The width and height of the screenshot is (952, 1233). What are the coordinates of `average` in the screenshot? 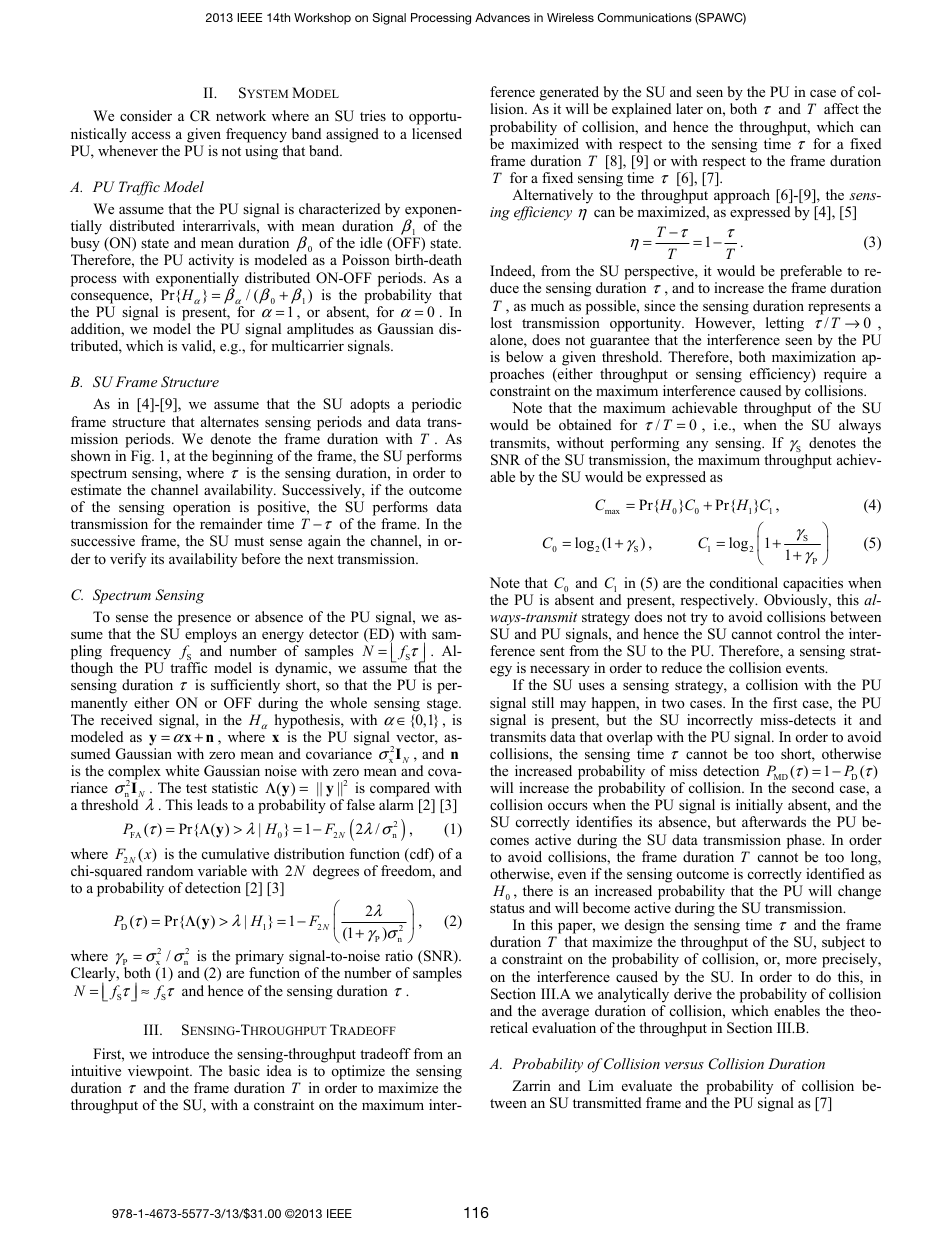 It's located at (565, 1014).
